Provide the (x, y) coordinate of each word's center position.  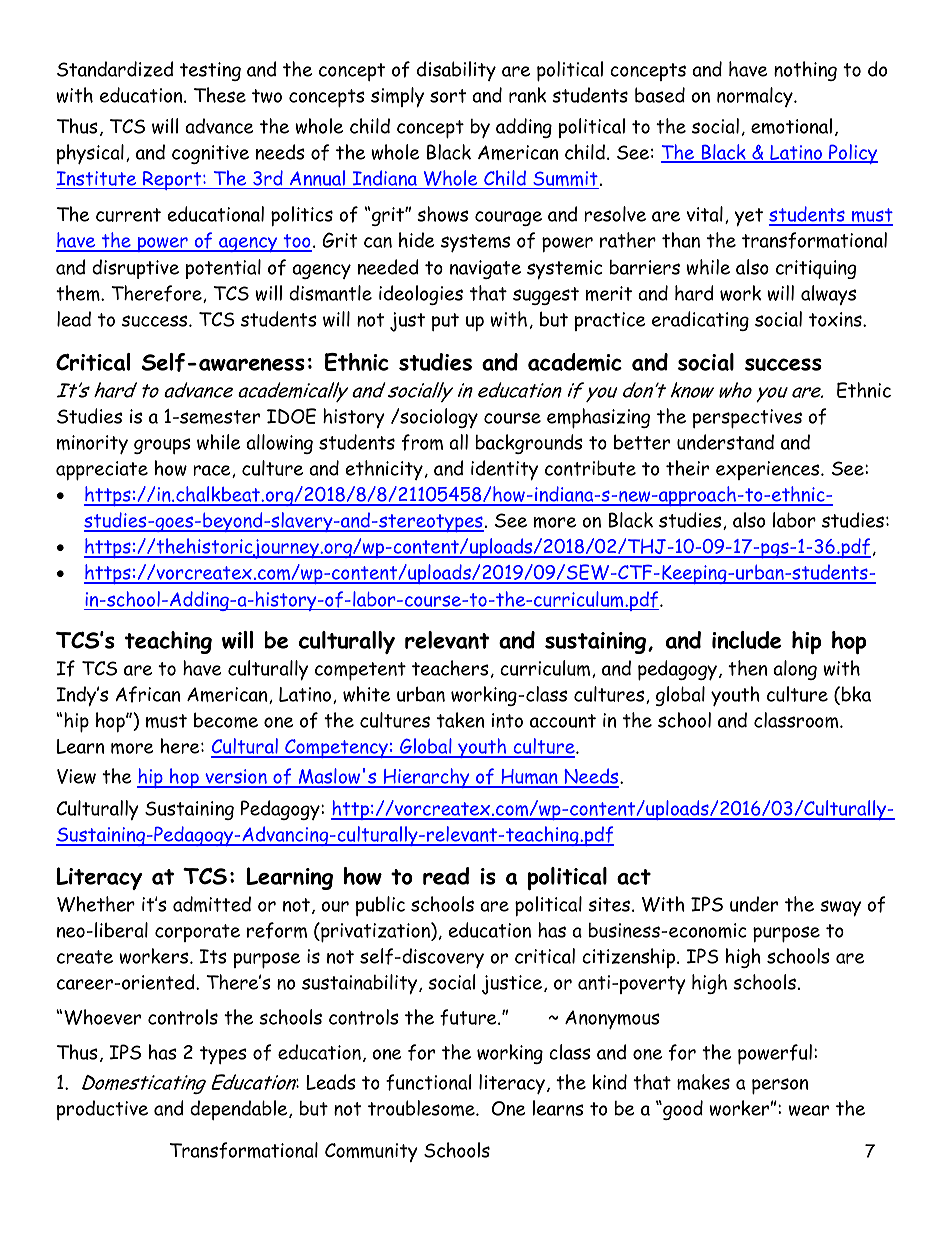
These (220, 95)
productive (102, 1110)
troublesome (422, 1108)
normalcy (756, 97)
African (147, 694)
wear (809, 1110)
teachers (450, 668)
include (746, 640)
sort (448, 96)
